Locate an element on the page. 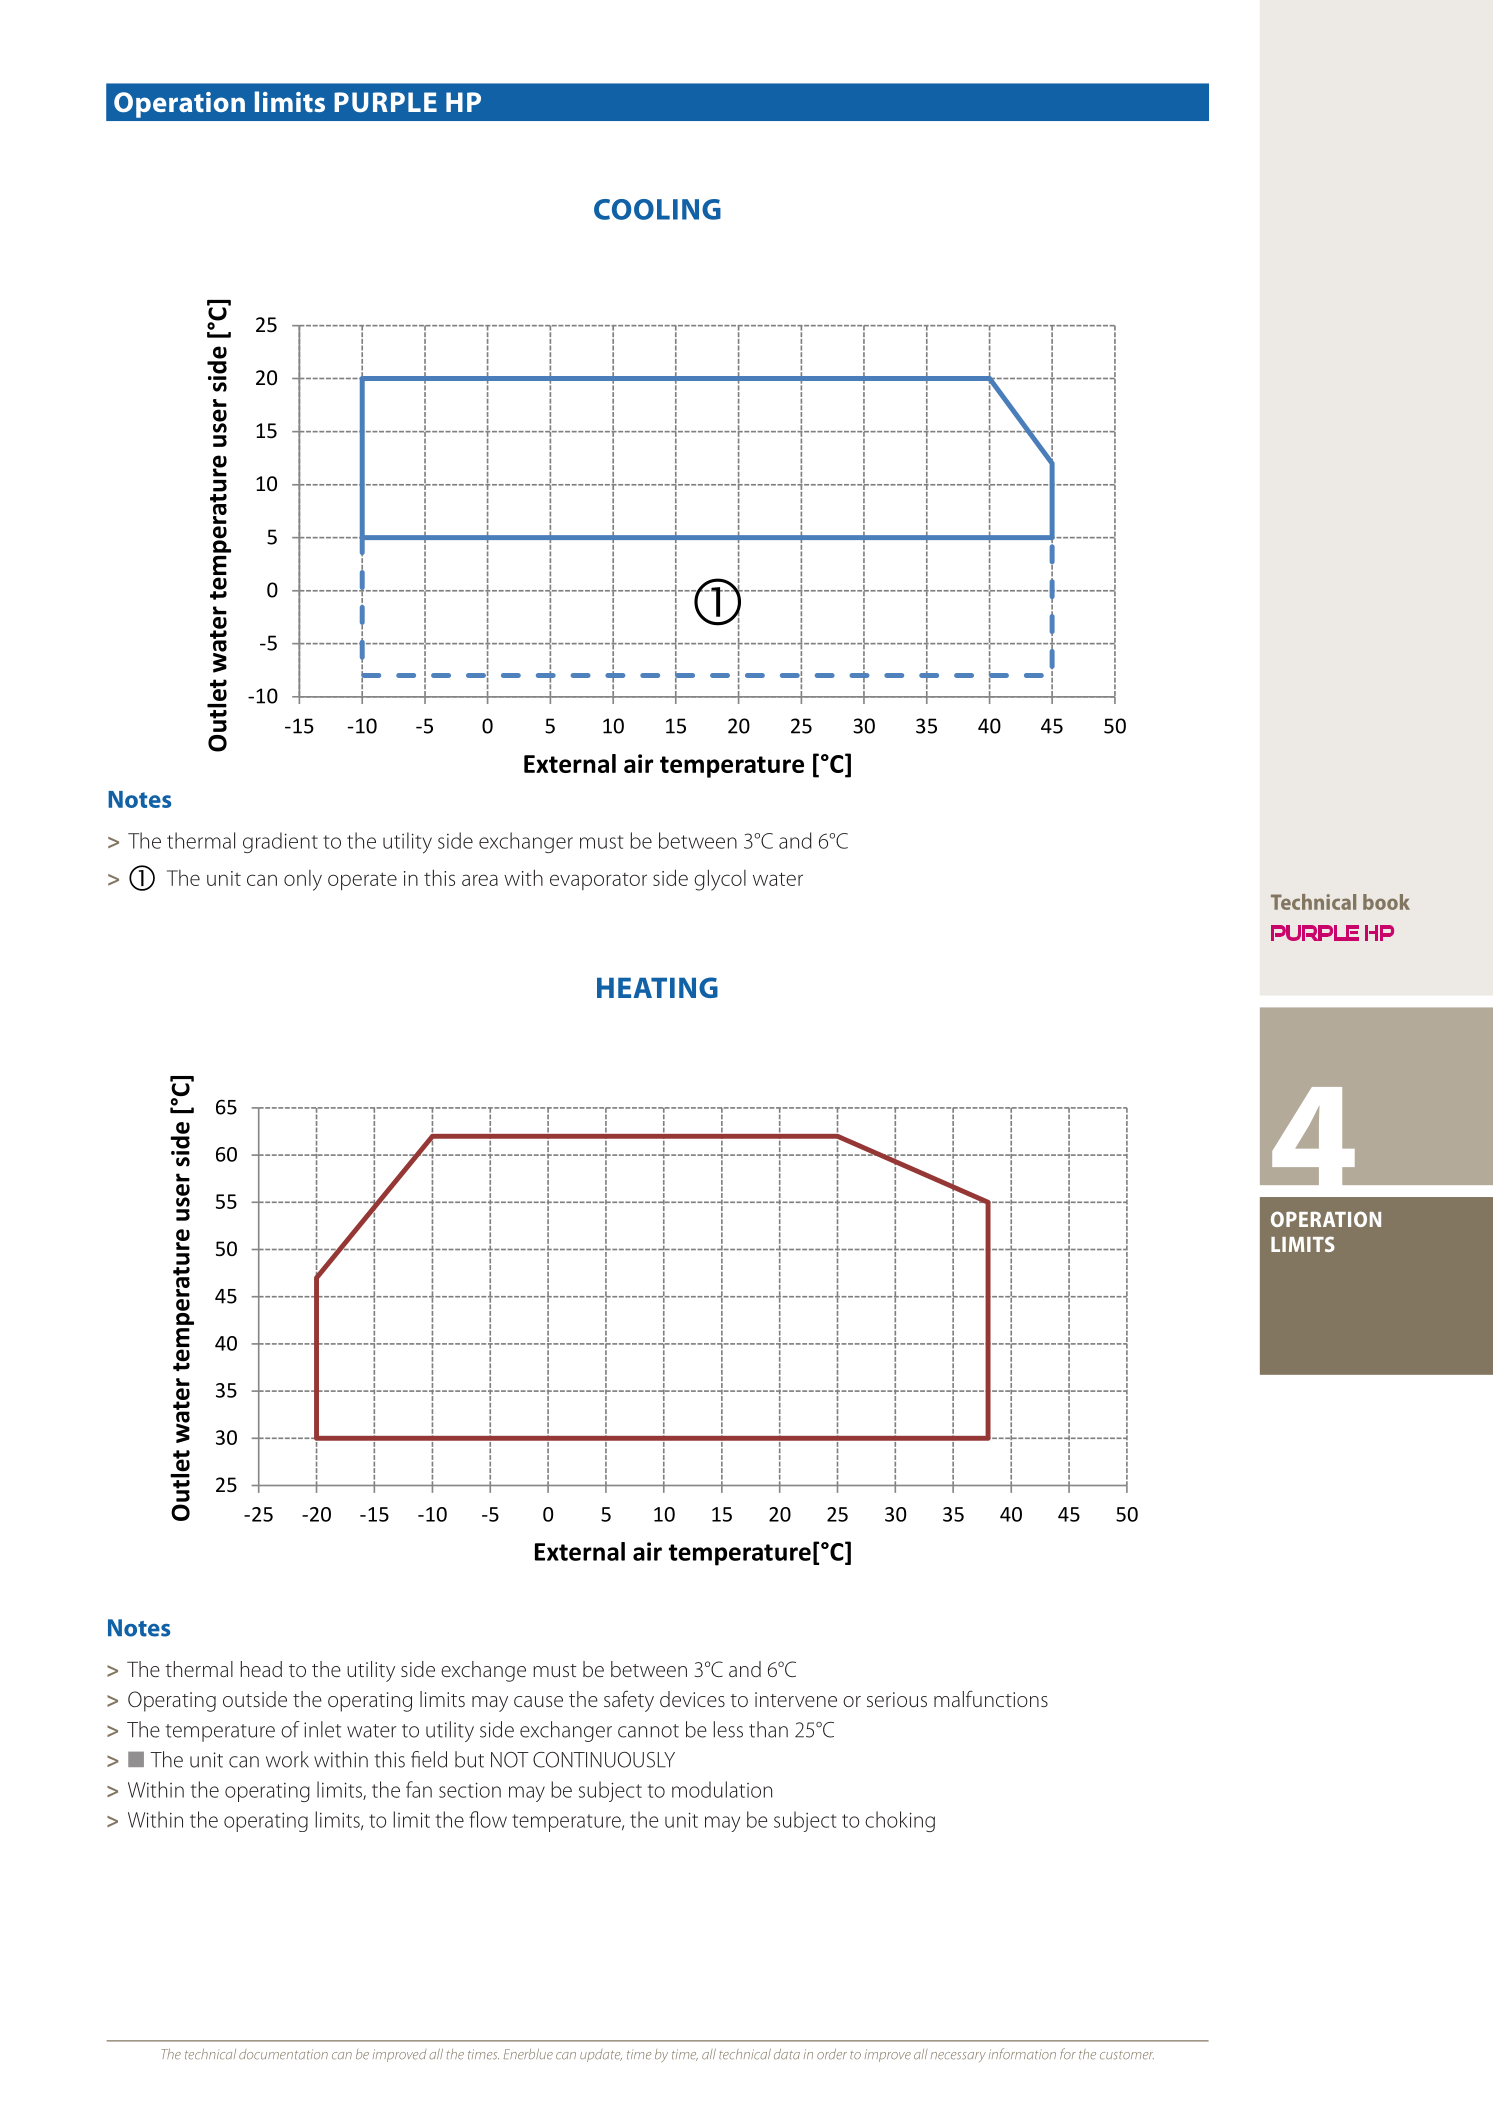 This page has height=2112, width=1493. intervene is located at coordinates (796, 1699).
